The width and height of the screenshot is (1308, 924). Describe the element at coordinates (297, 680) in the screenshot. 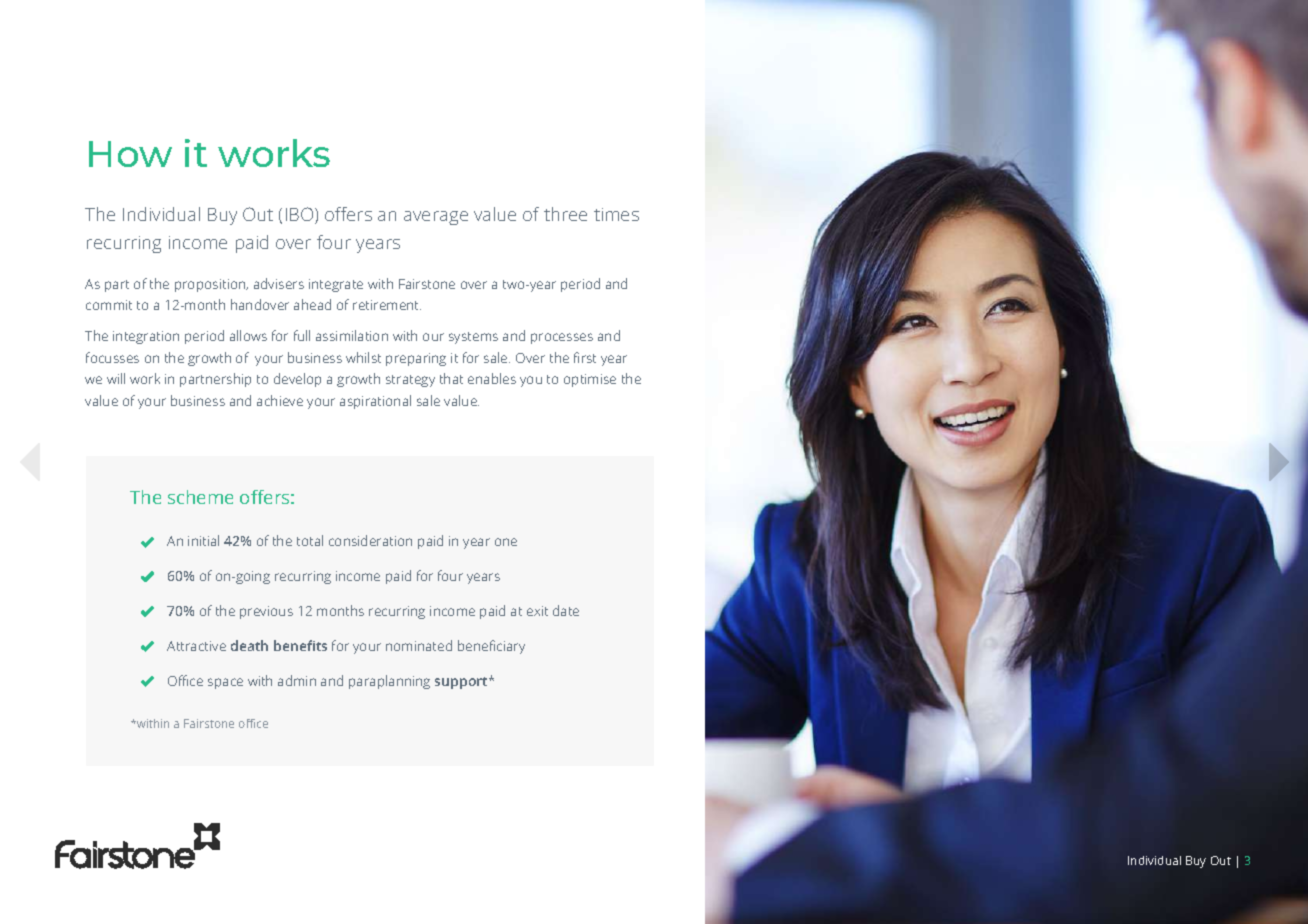

I see `admin` at that location.
